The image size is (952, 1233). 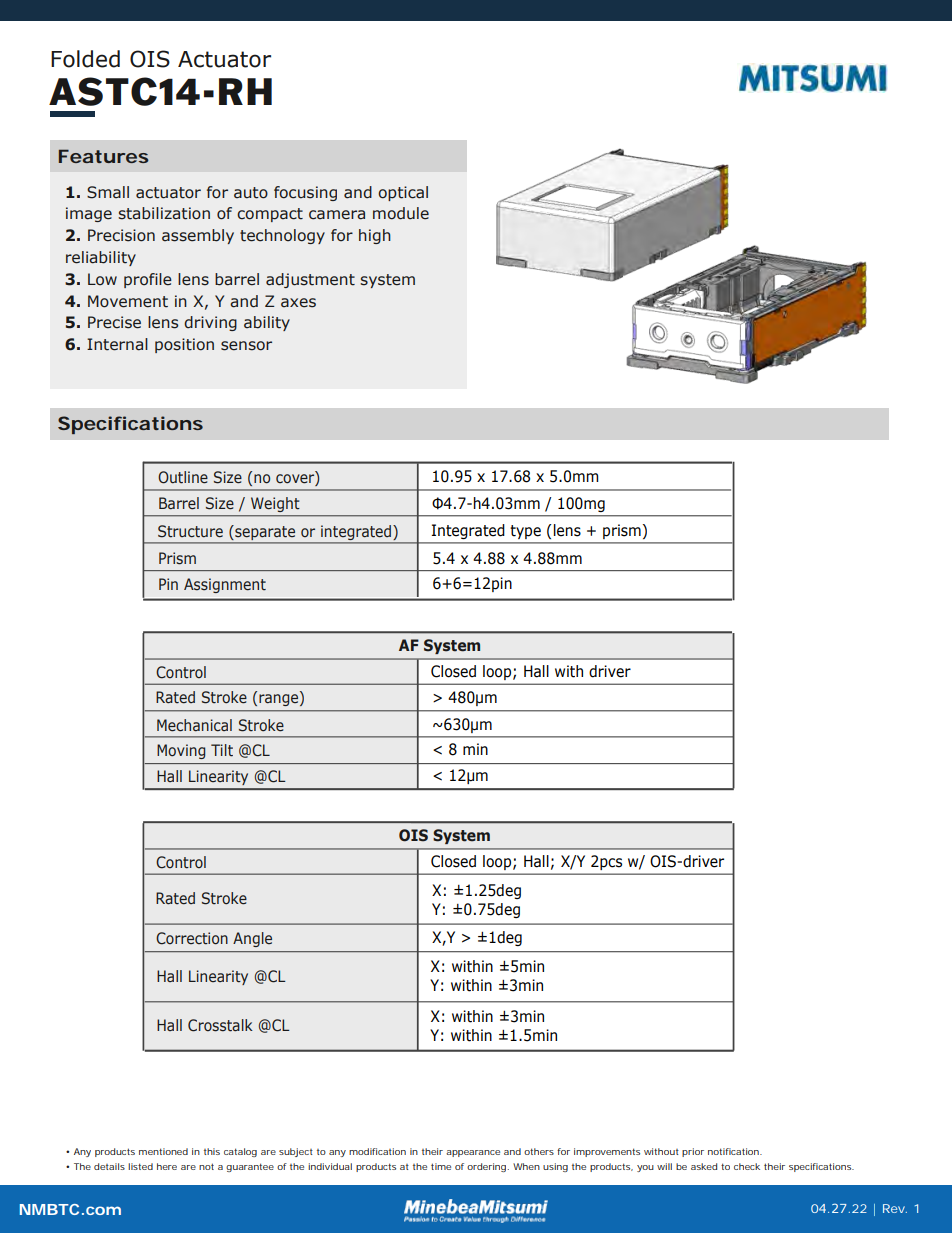 What do you see at coordinates (167, 1166) in the document?
I see `here` at bounding box center [167, 1166].
